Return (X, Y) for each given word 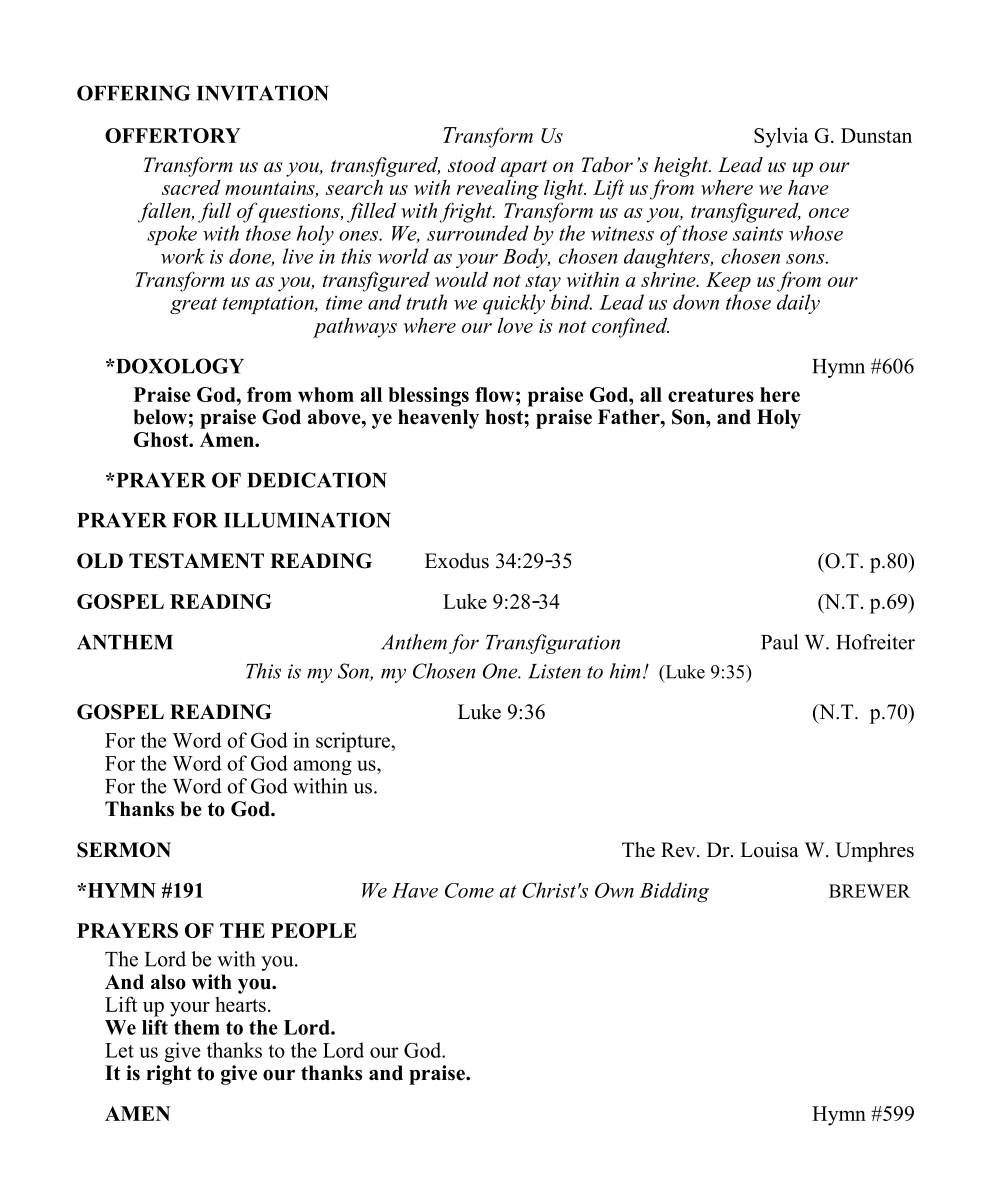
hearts (240, 1004)
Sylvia (781, 137)
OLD (100, 561)
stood (472, 165)
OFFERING (133, 93)
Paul (779, 642)
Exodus (457, 561)
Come (469, 890)
